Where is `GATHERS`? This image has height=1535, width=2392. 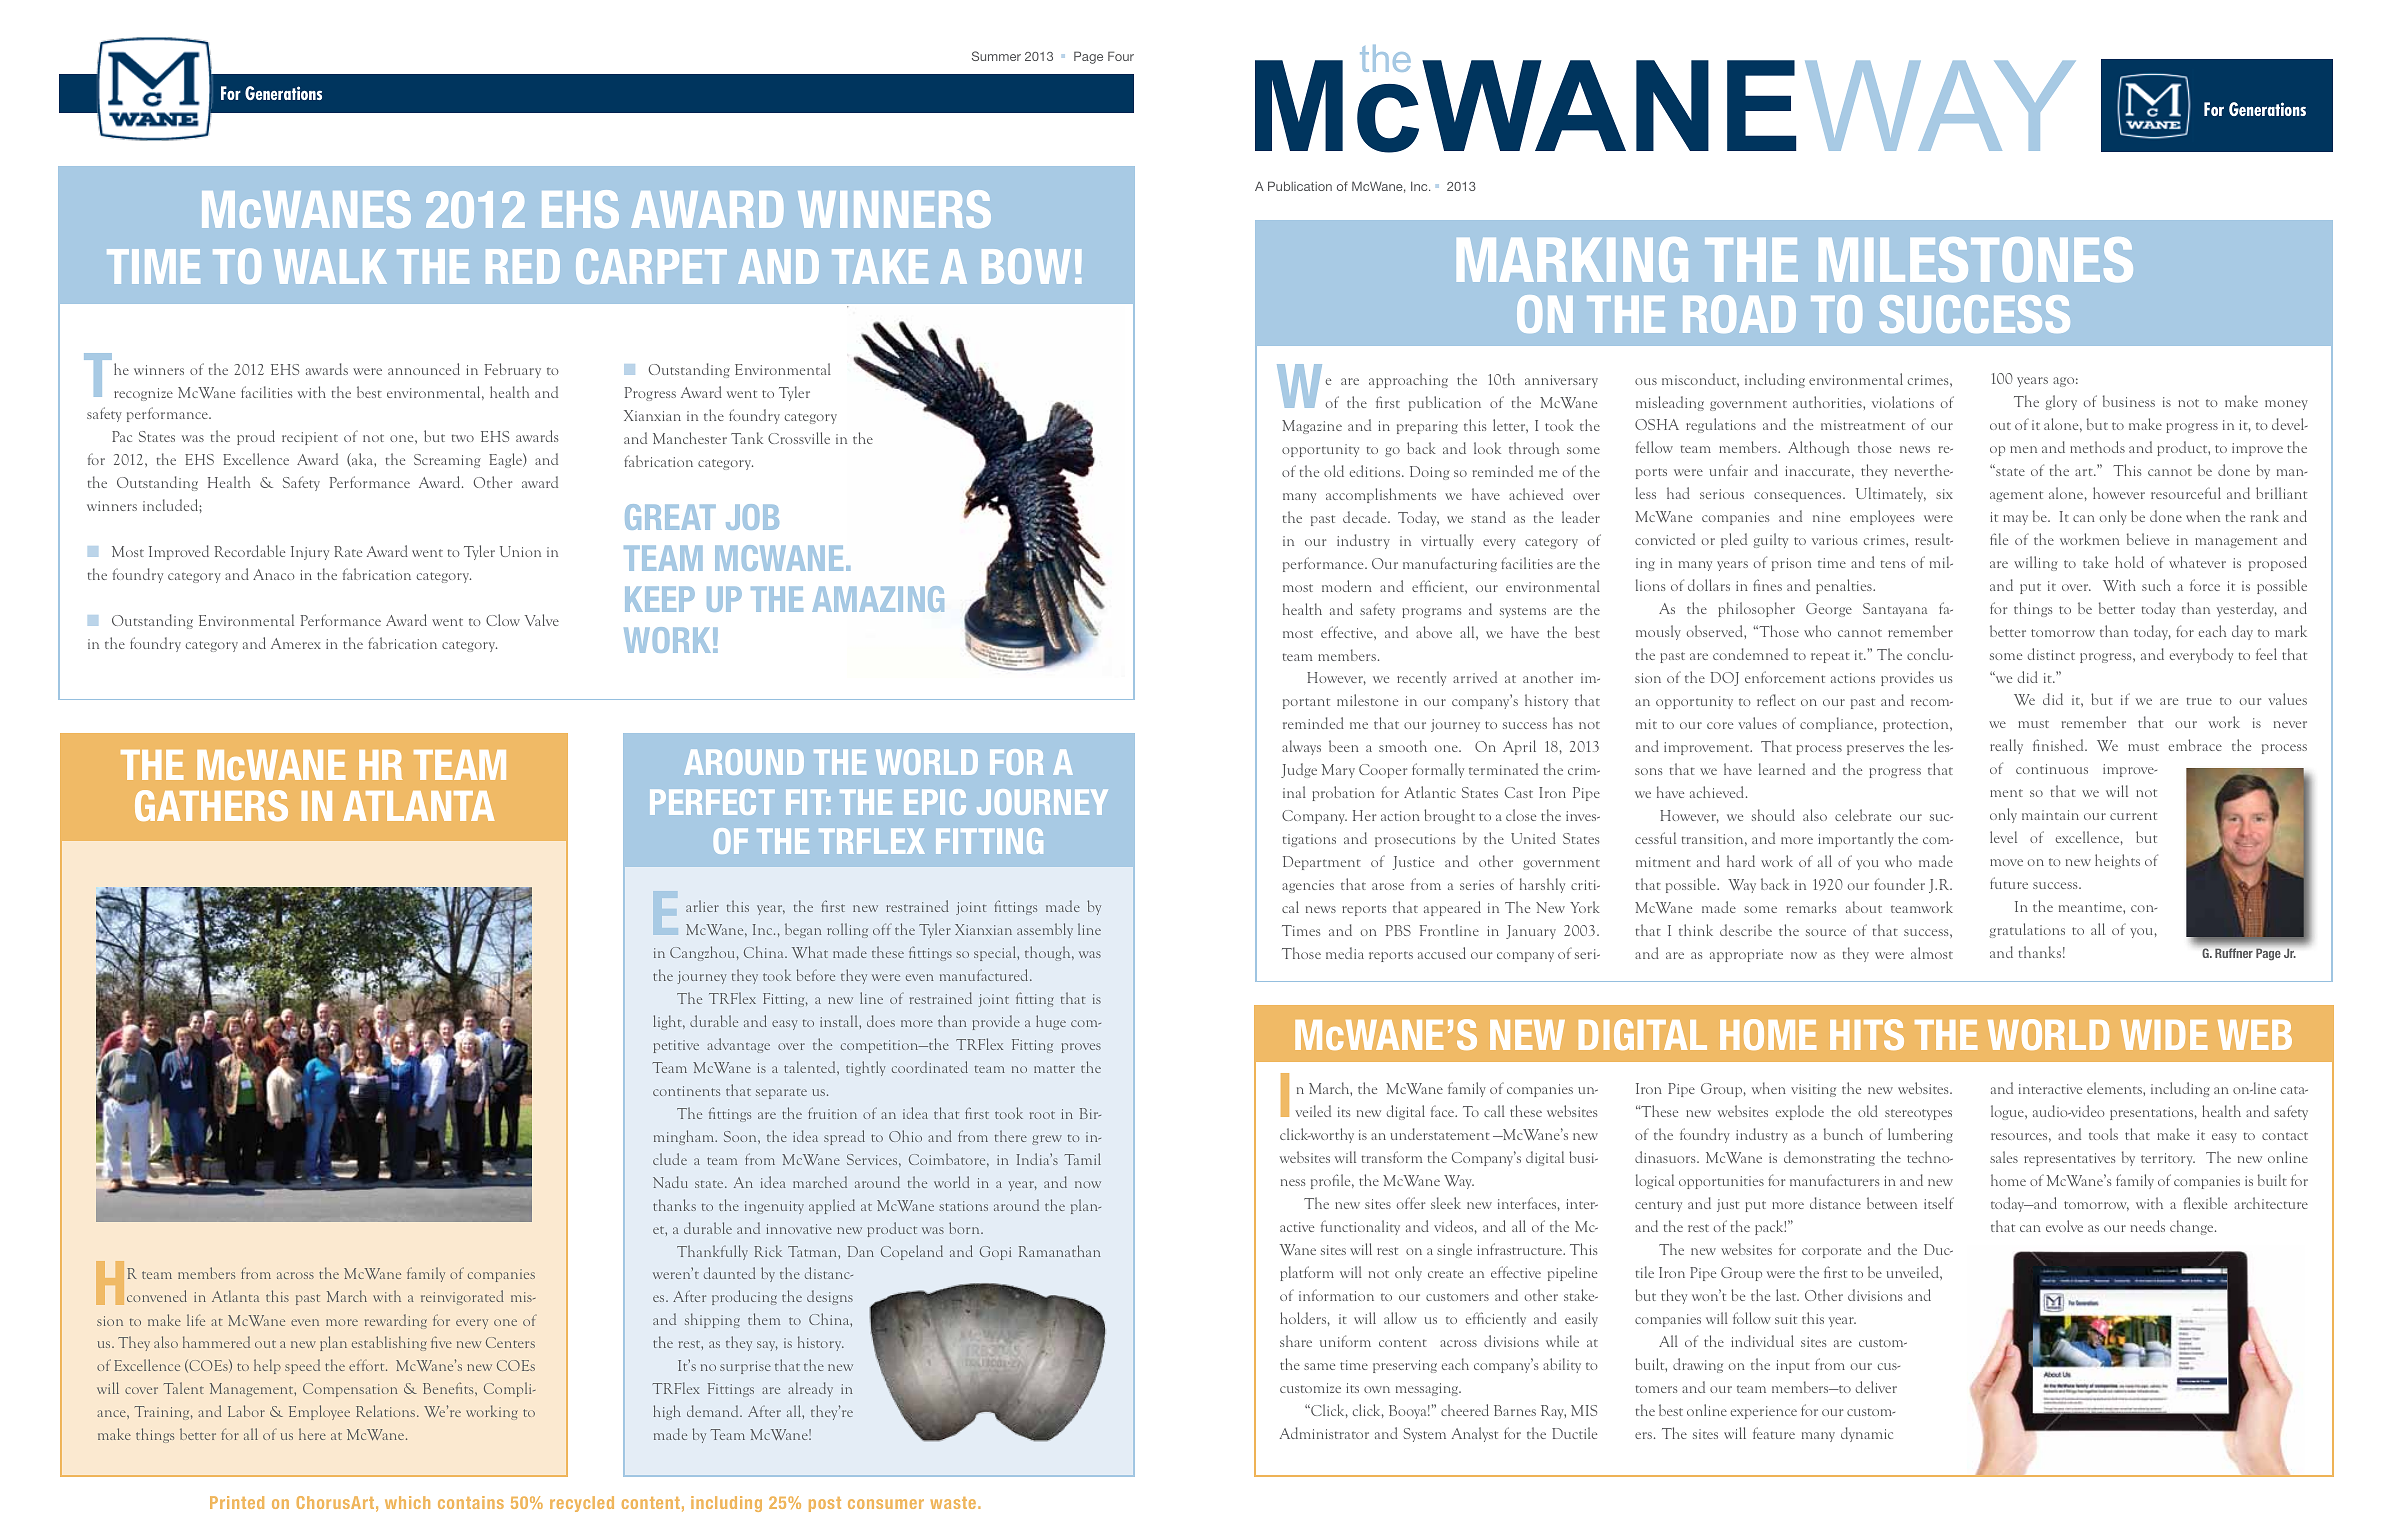 GATHERS is located at coordinates (211, 805).
